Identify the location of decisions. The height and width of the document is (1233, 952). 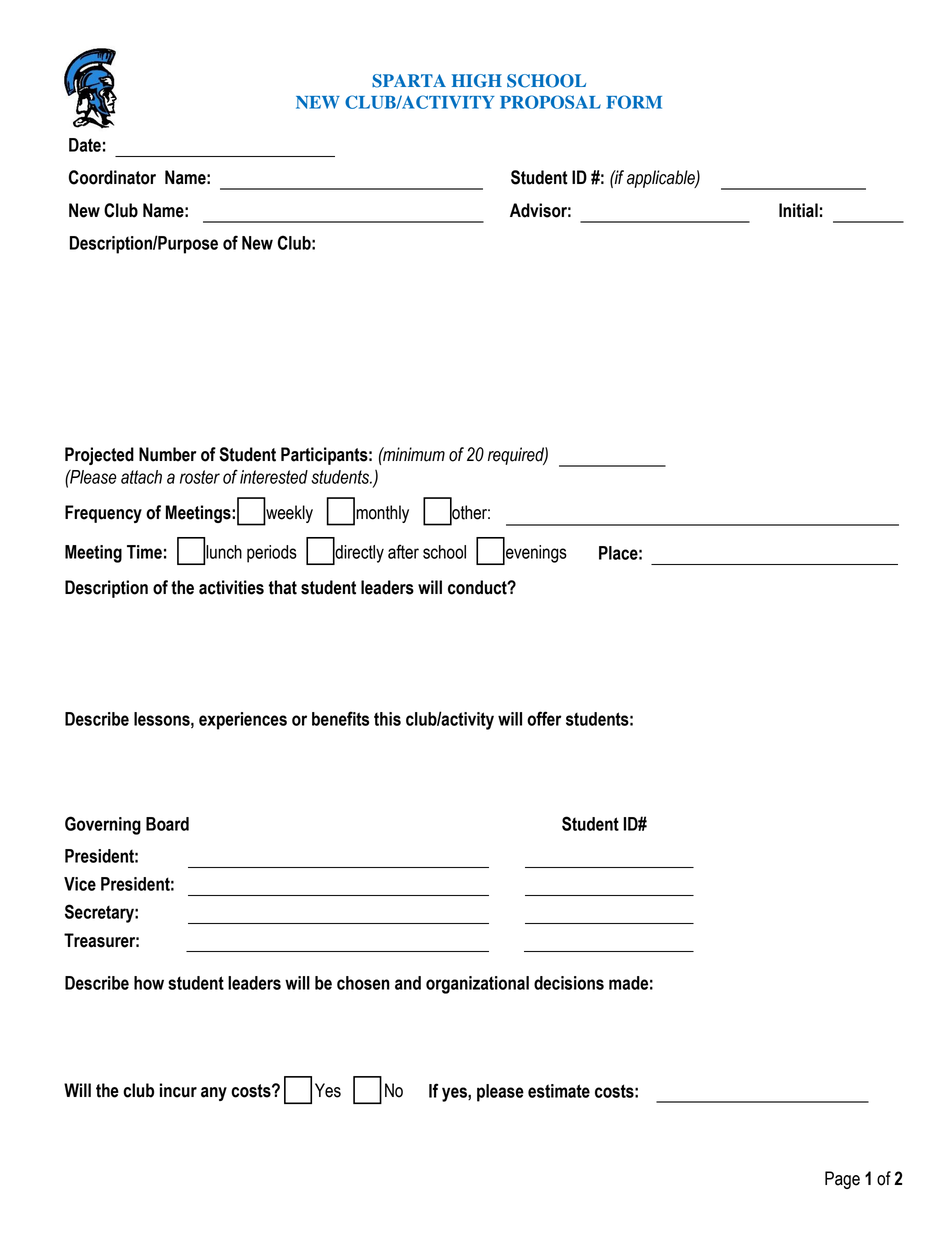
(569, 983).
